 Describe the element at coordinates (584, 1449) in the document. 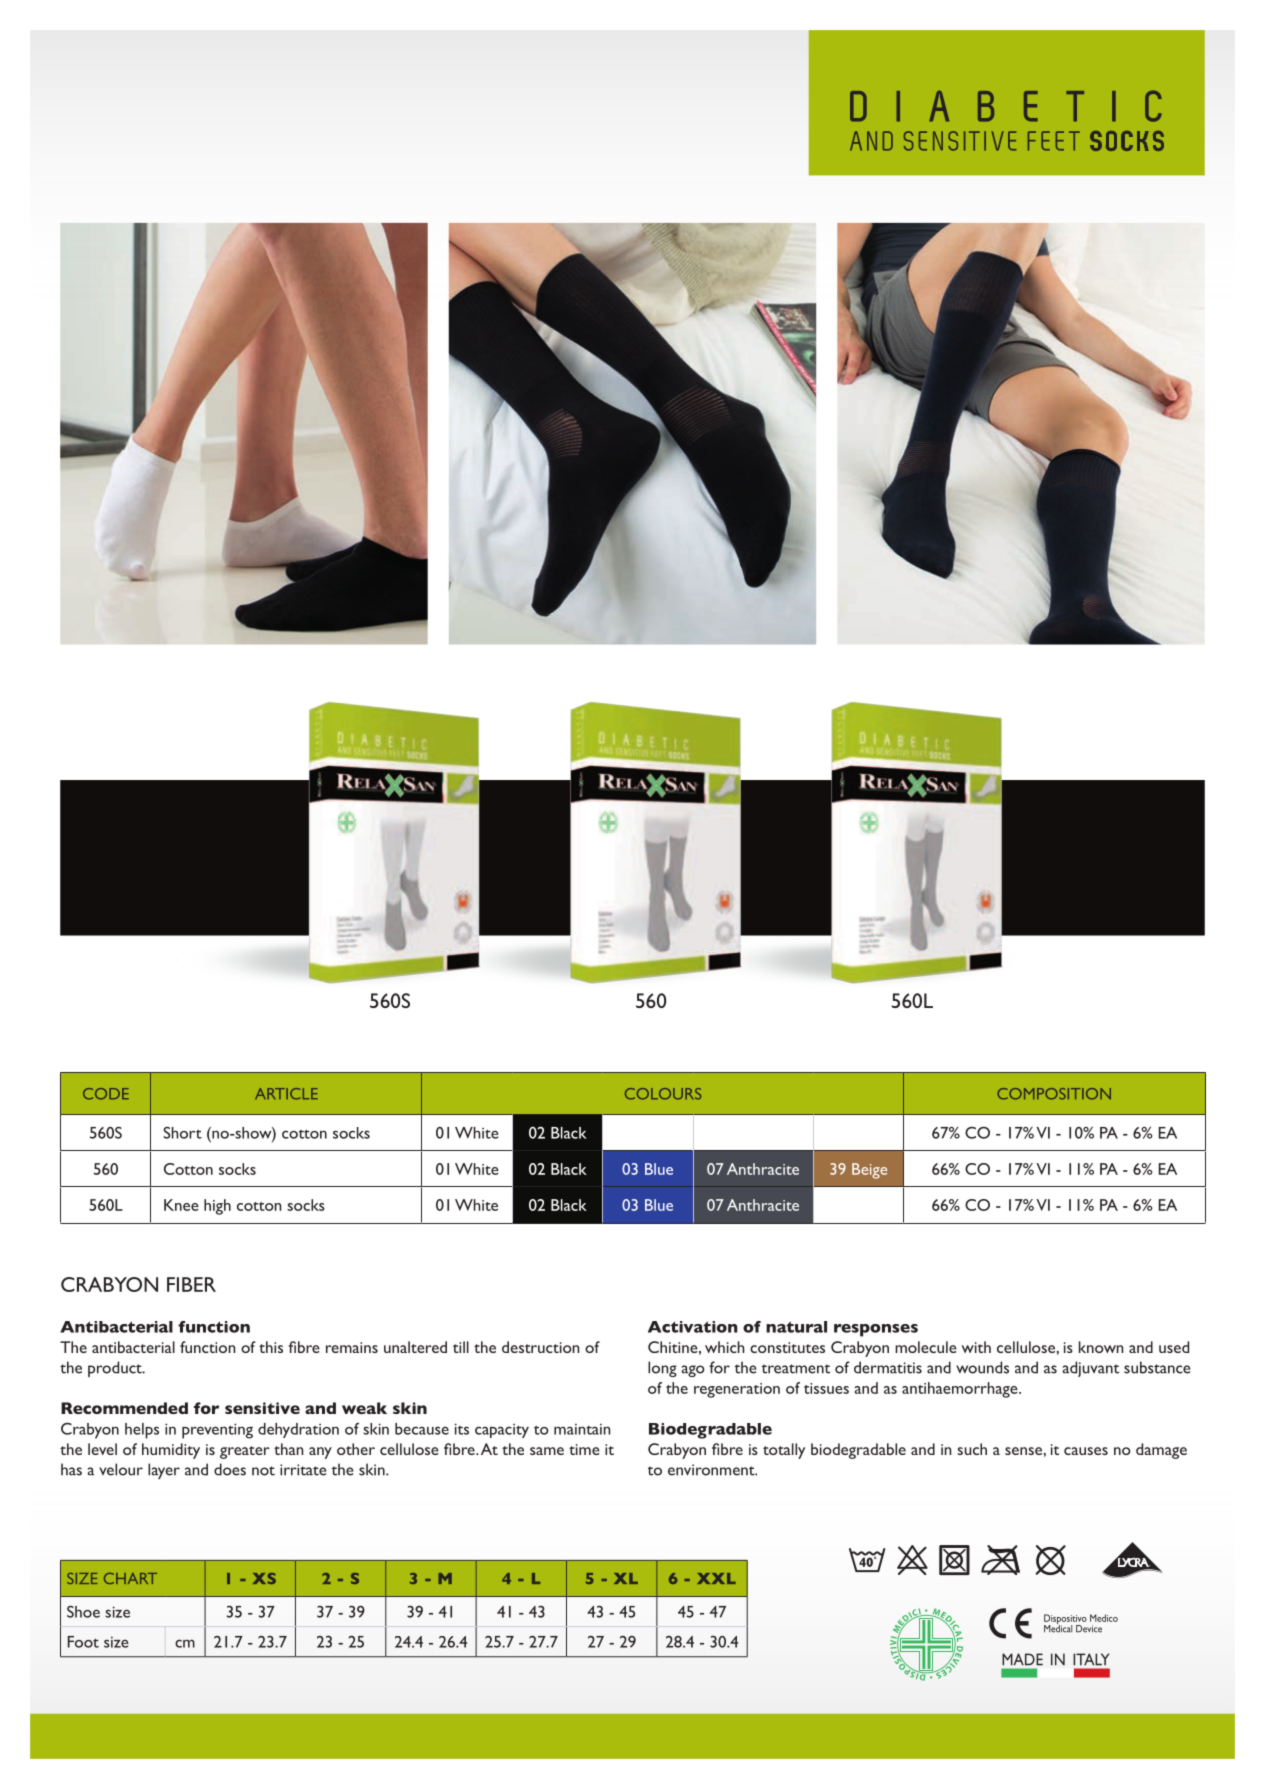

I see `time` at that location.
